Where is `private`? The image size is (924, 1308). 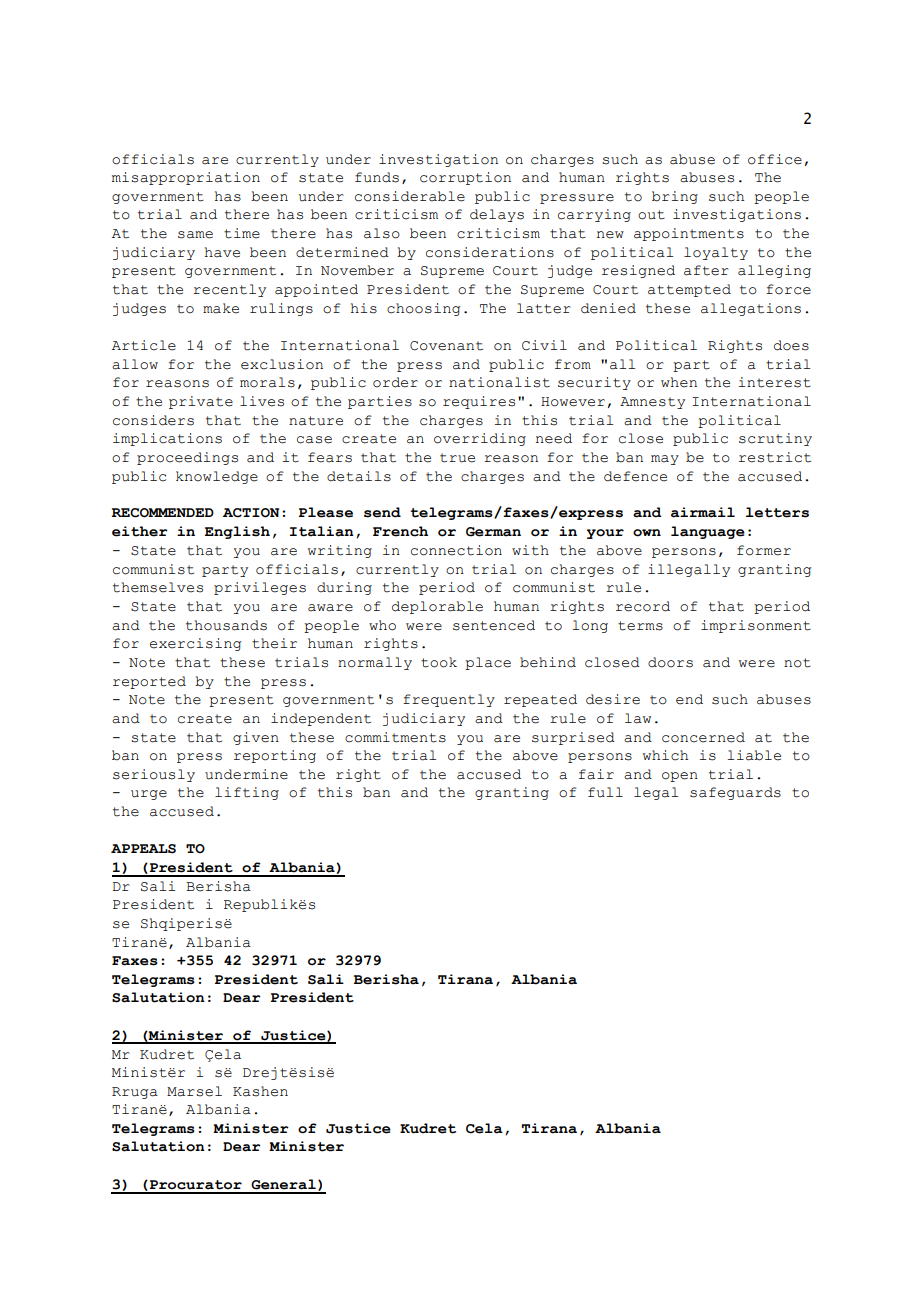
private is located at coordinates (201, 402).
